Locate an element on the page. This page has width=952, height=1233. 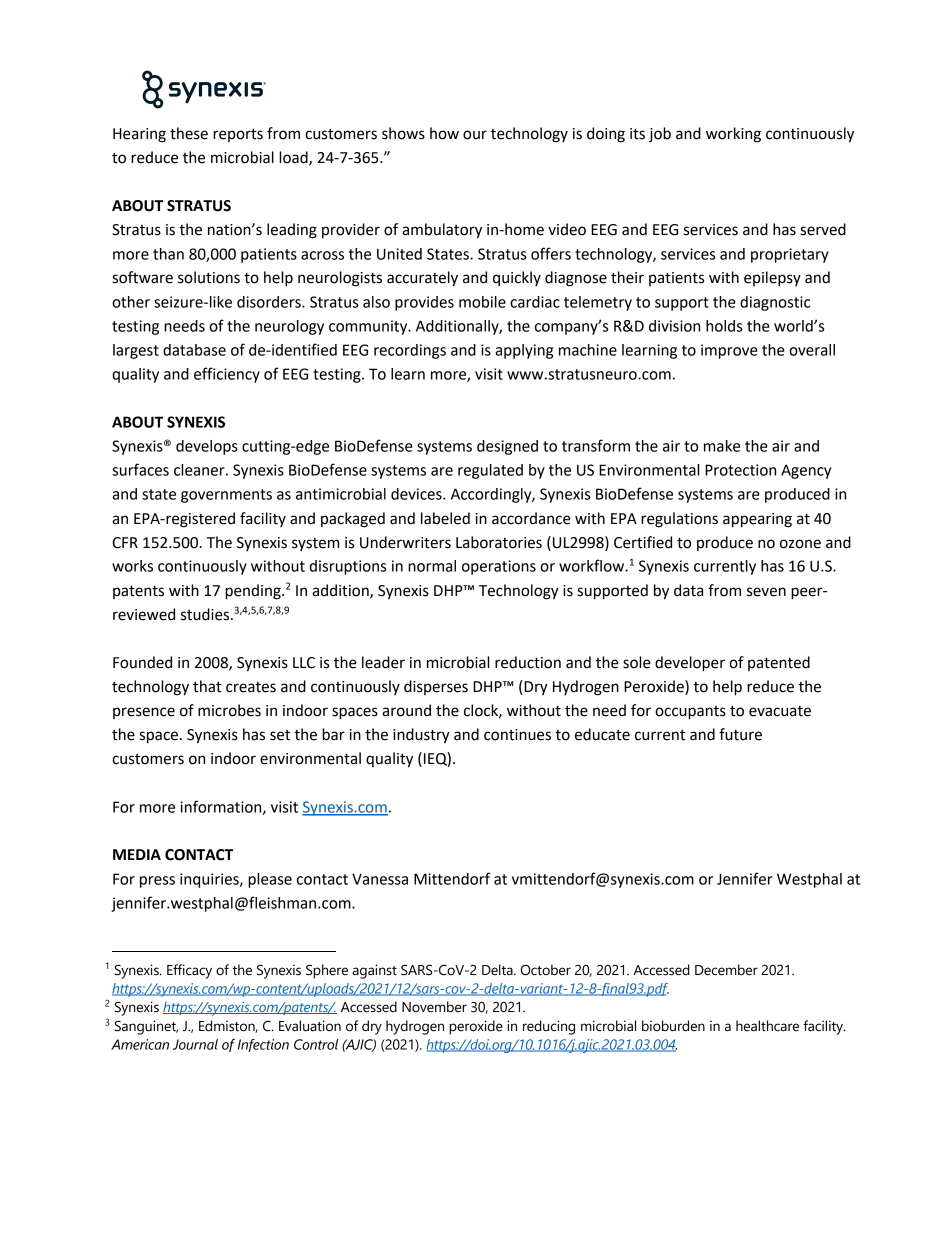
shows is located at coordinates (403, 133).
